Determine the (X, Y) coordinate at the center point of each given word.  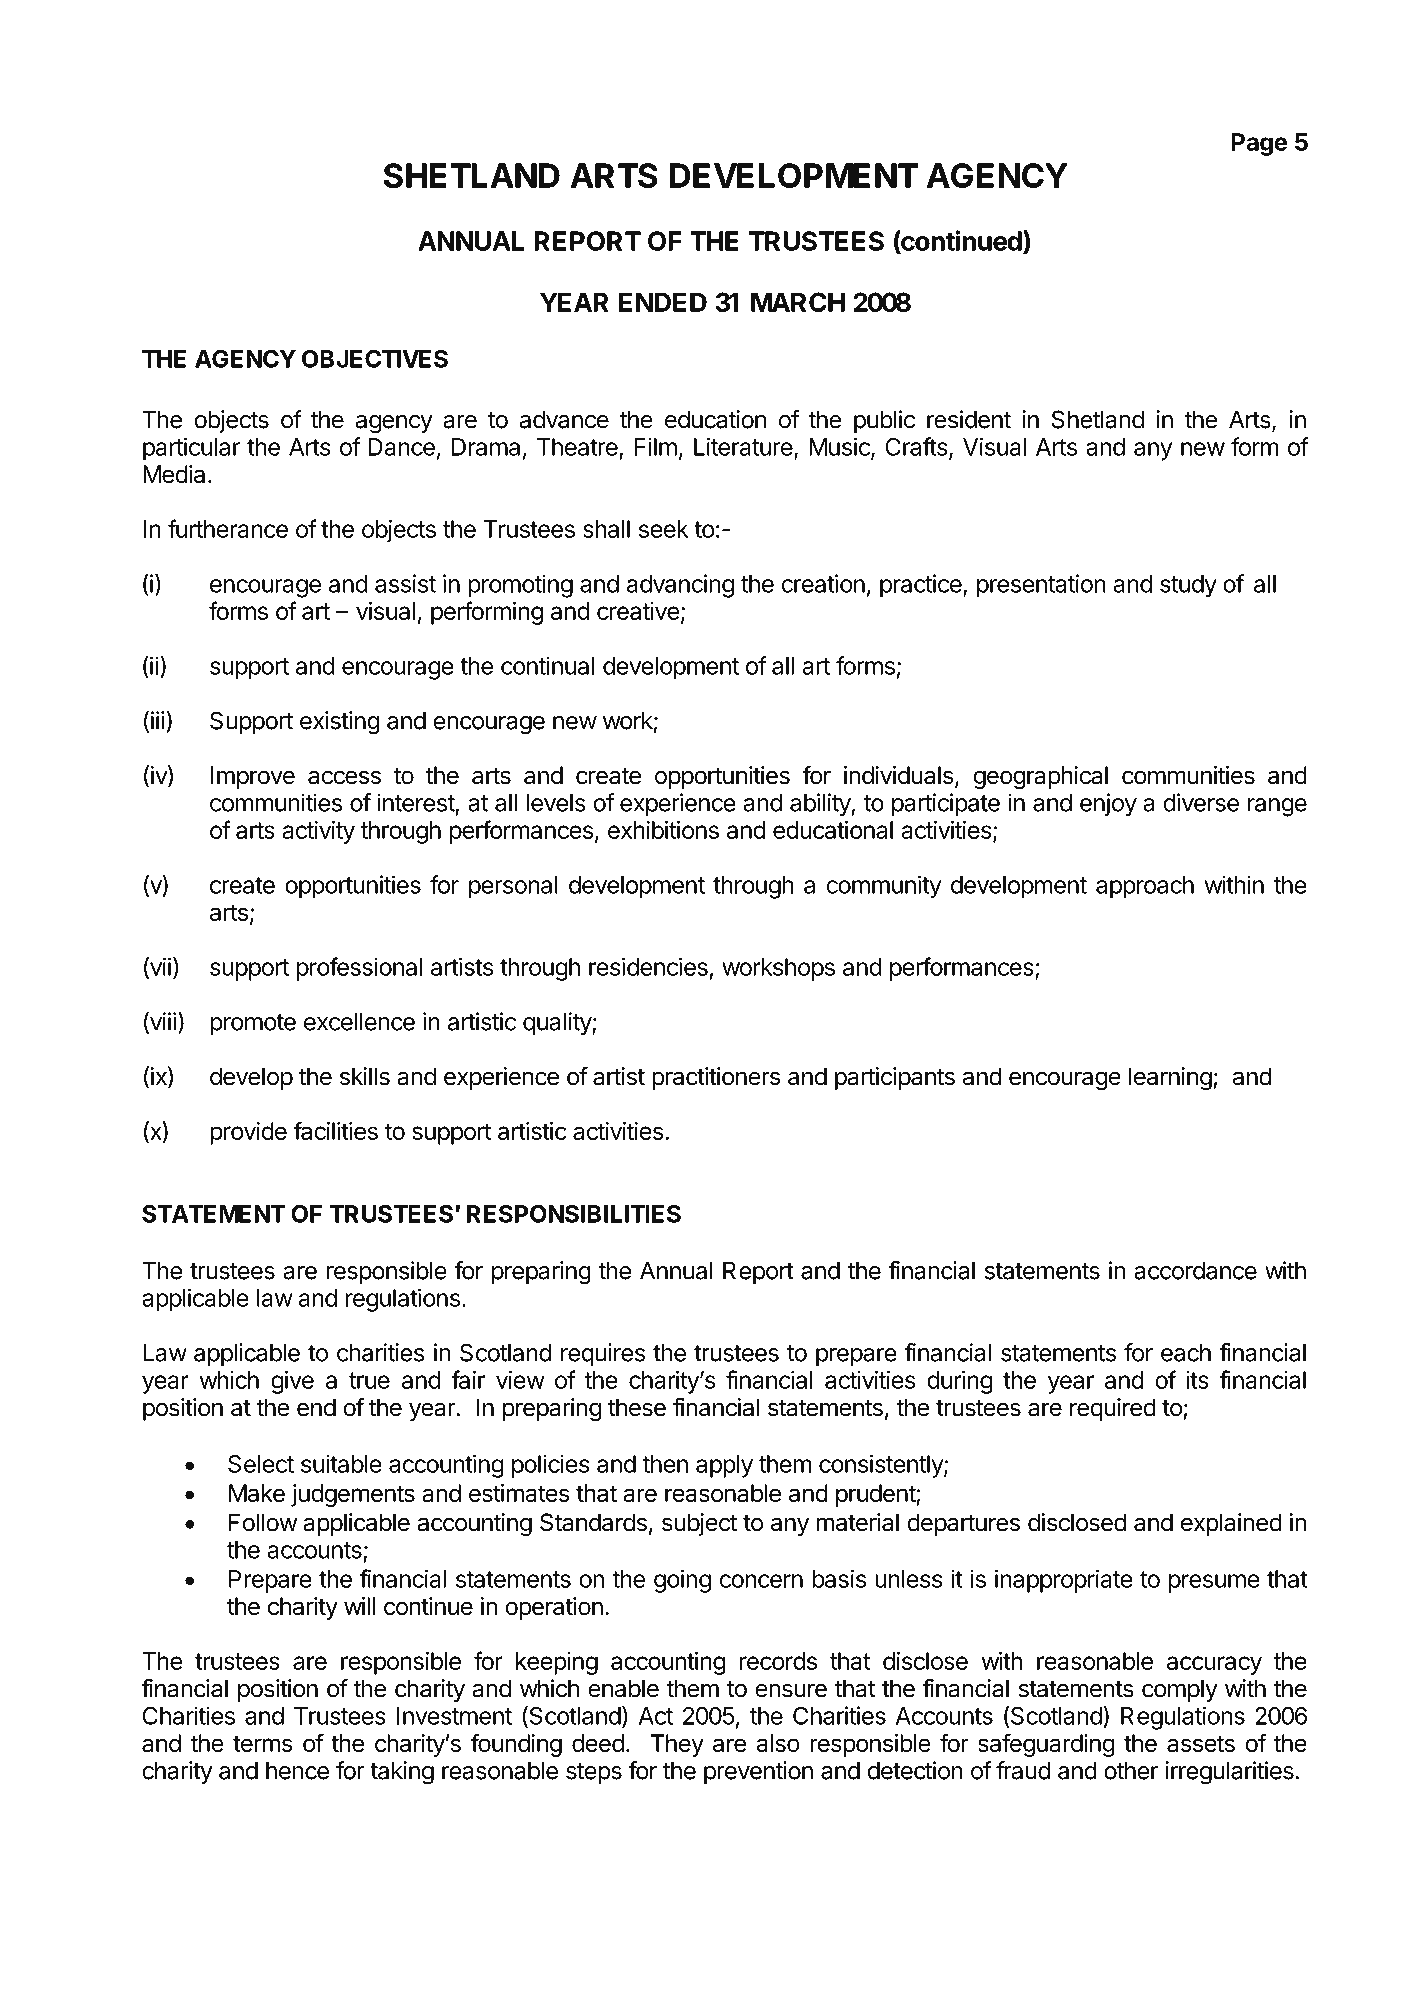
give (292, 1382)
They (677, 1745)
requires (603, 1354)
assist (405, 583)
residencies (648, 966)
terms (262, 1743)
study (1188, 586)
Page (1259, 144)
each (1186, 1353)
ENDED (663, 302)
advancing (680, 586)
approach (1145, 887)
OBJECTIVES (375, 359)
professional (360, 969)
